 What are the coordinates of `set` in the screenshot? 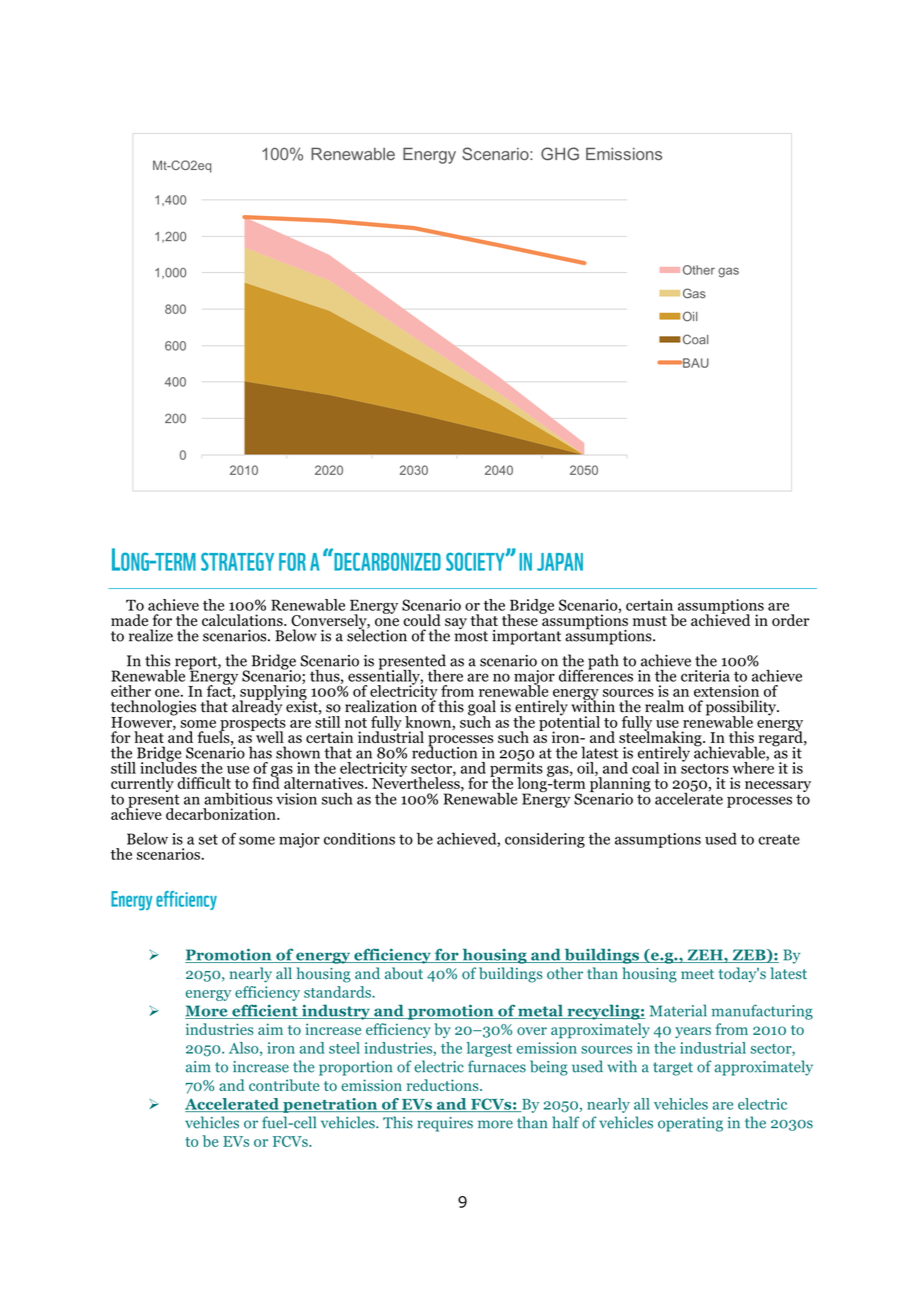 It's located at (208, 839).
